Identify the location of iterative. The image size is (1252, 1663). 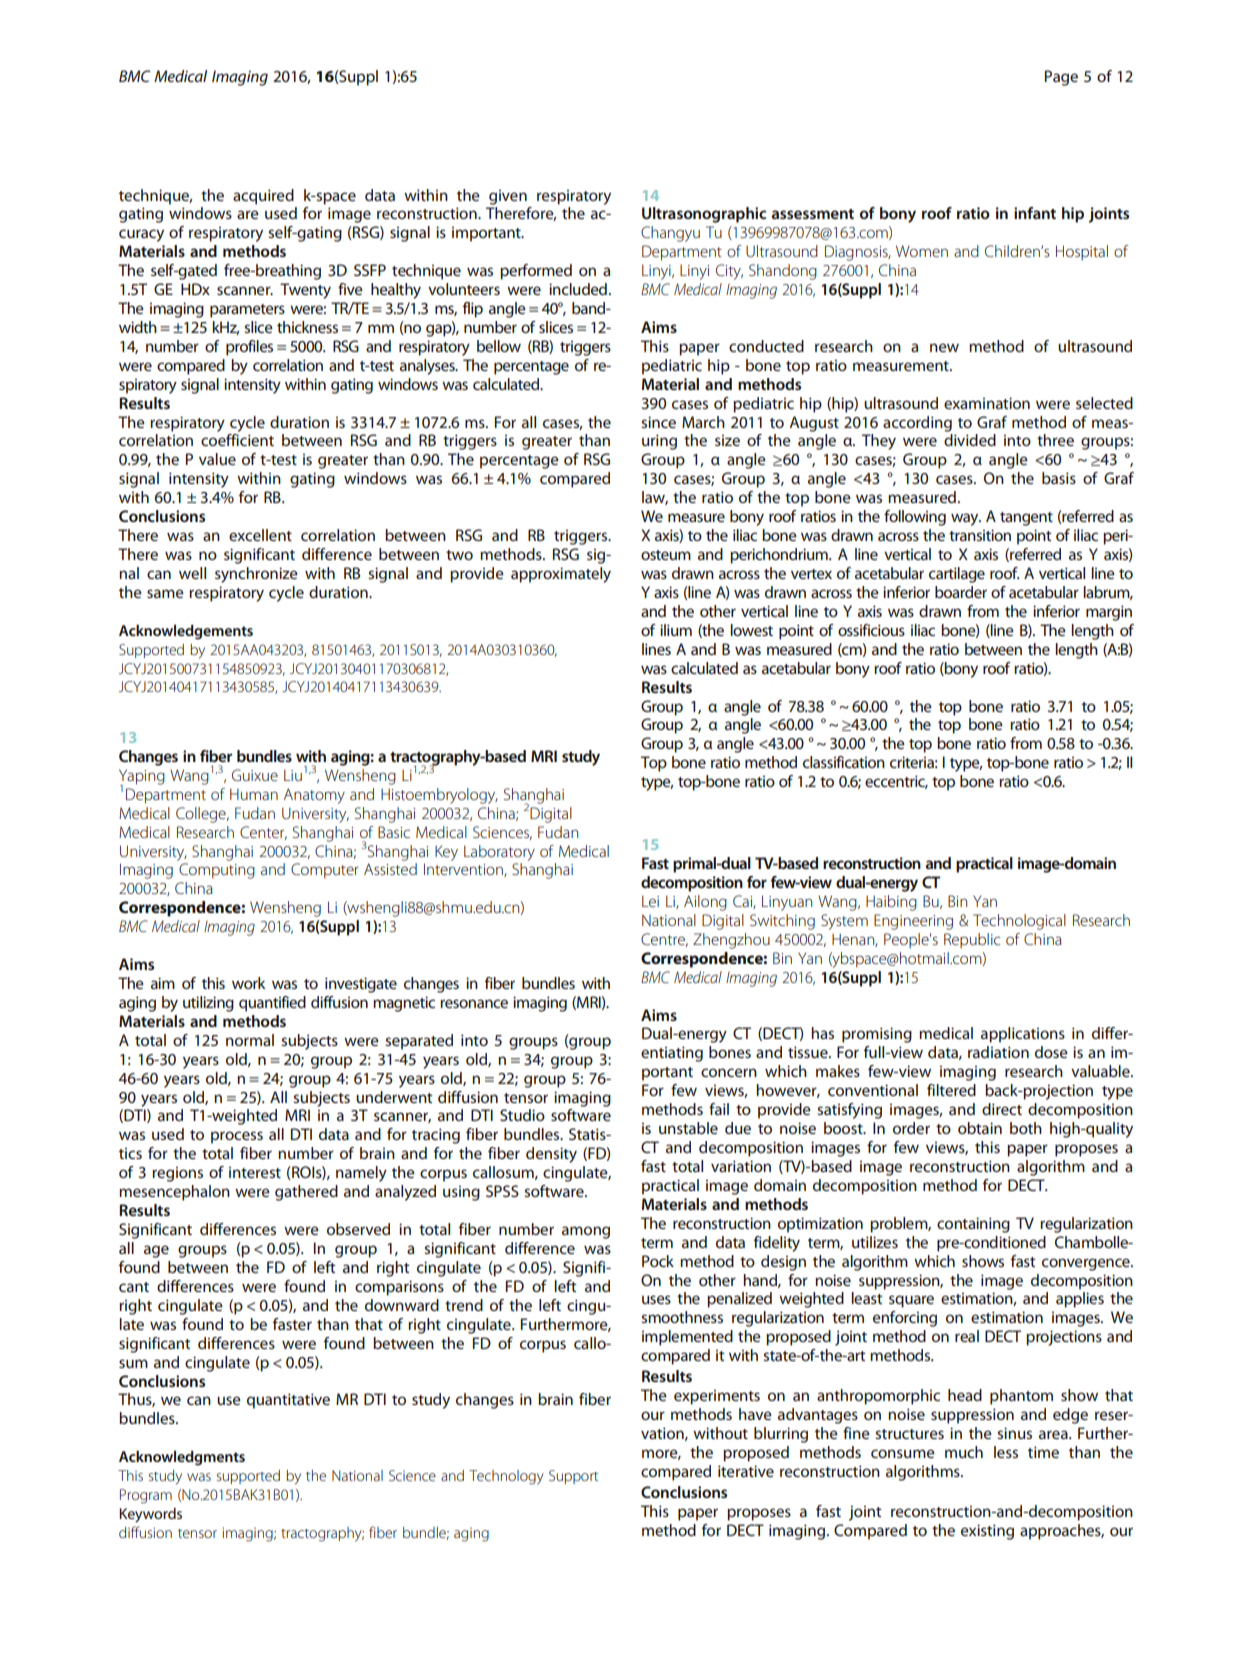
(746, 1471).
